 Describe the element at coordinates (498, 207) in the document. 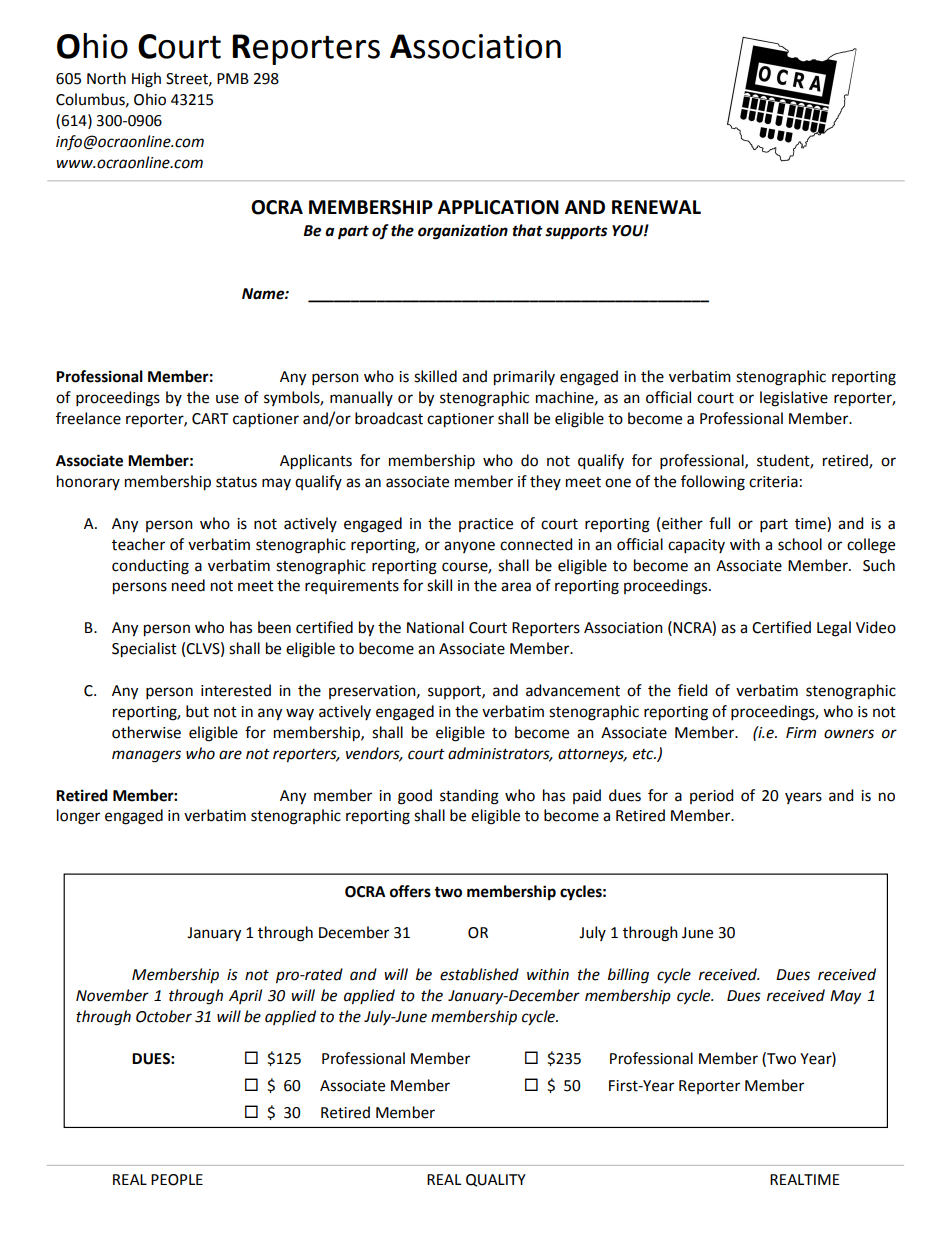

I see `APPLICATION` at that location.
